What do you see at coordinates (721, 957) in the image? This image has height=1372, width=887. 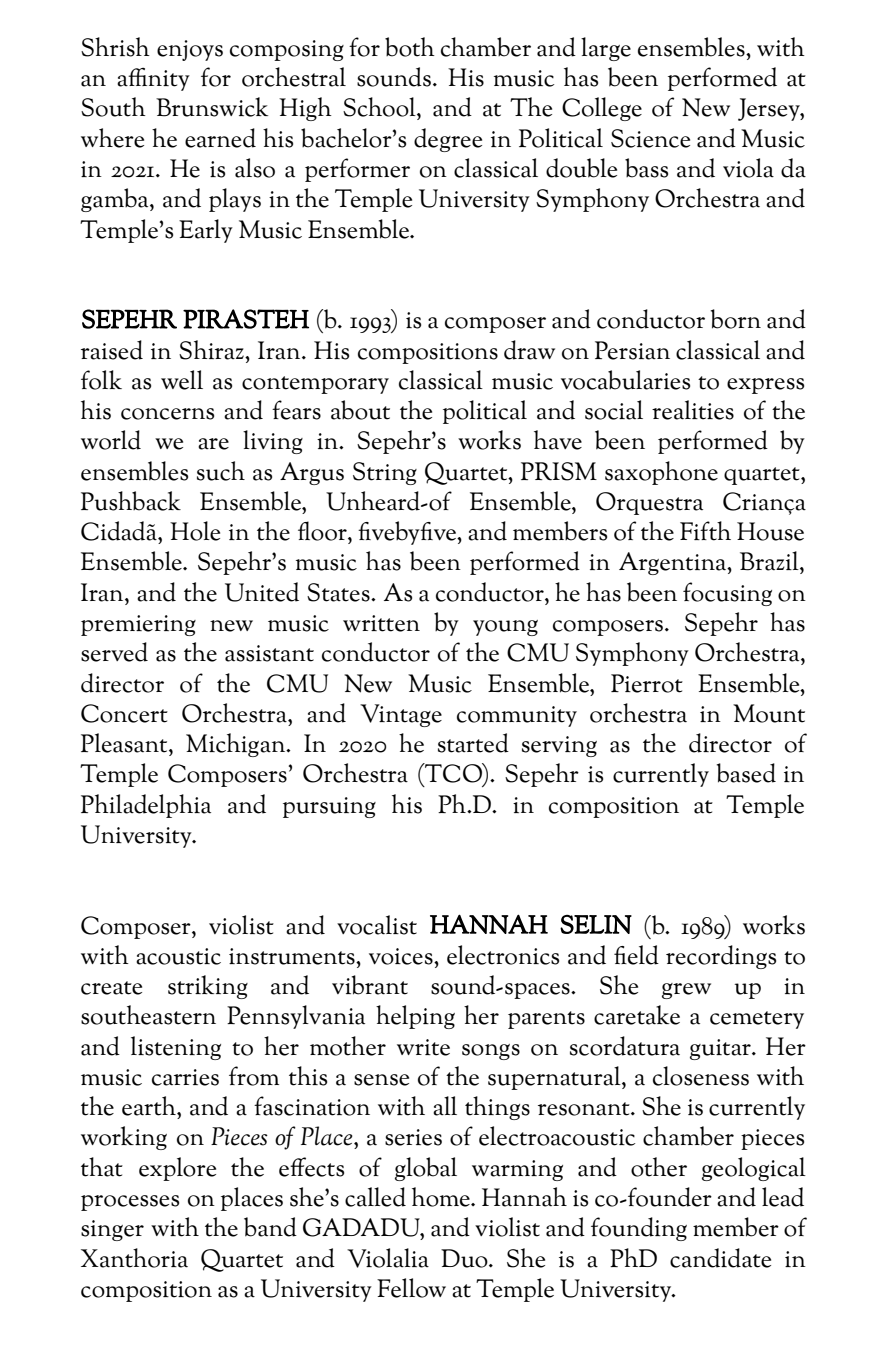 I see `recordings` at bounding box center [721, 957].
